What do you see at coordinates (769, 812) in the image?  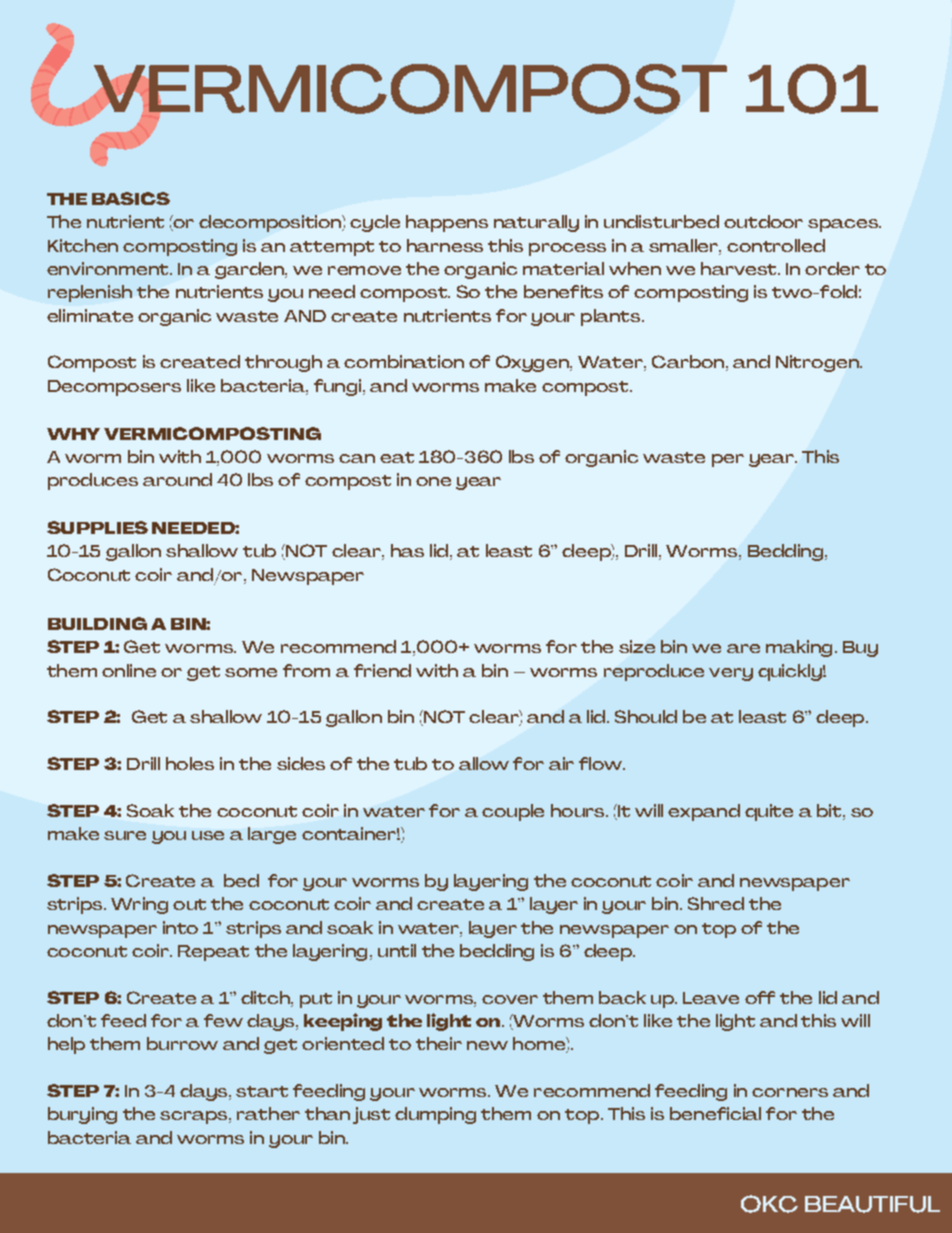 I see `quite` at bounding box center [769, 812].
